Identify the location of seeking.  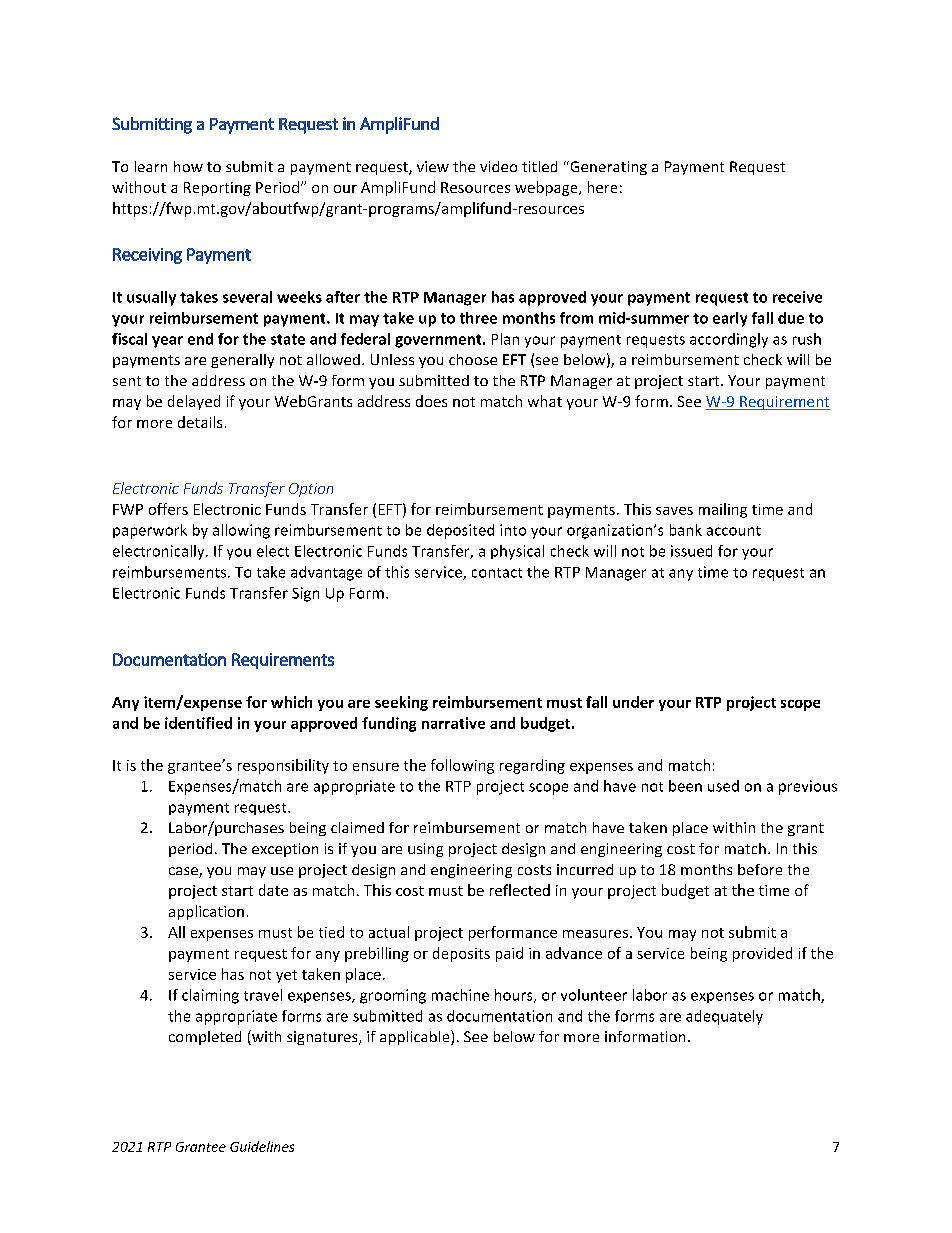
(401, 703).
